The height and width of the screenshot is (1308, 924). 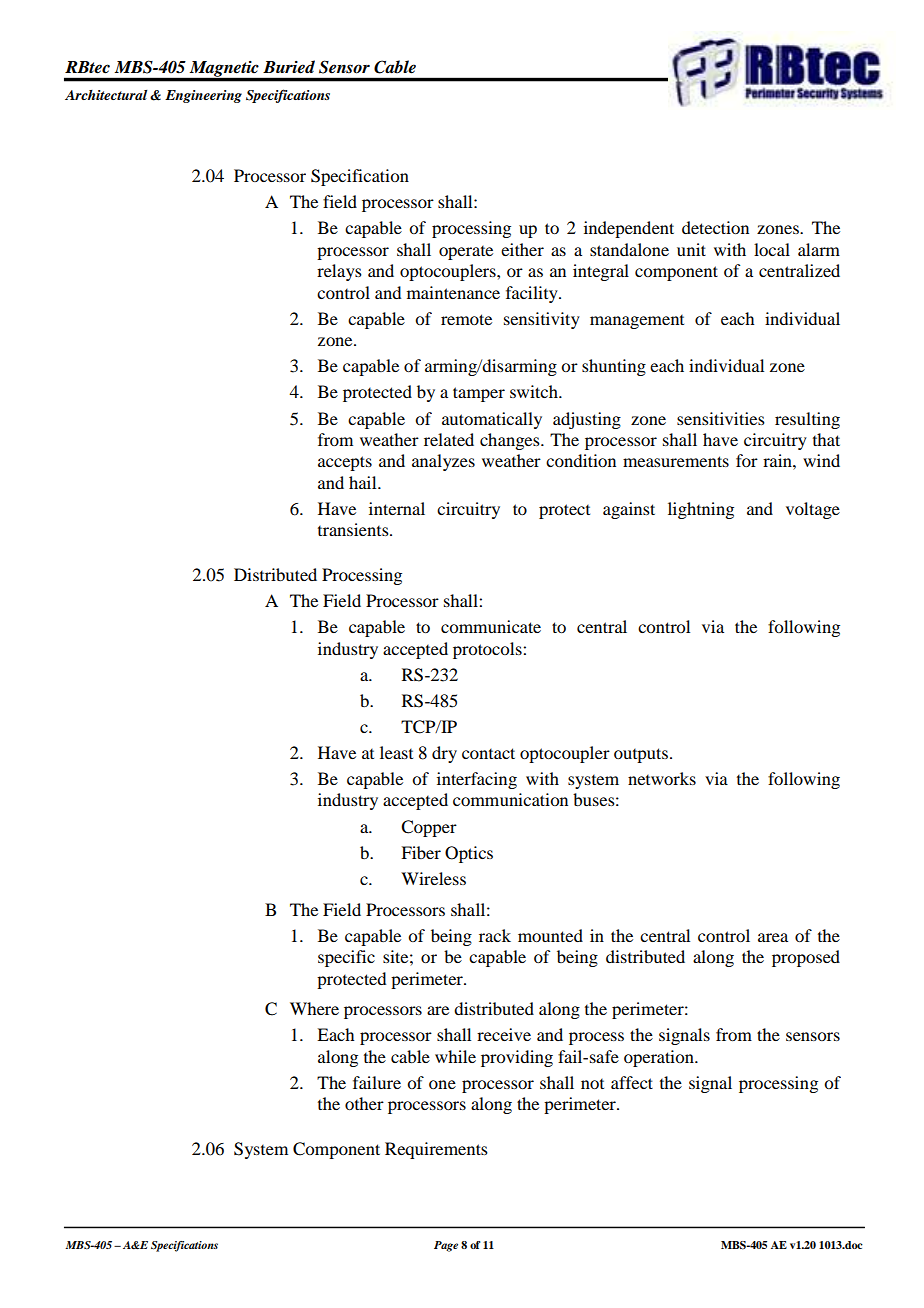 What do you see at coordinates (773, 937) in the screenshot?
I see `area` at bounding box center [773, 937].
